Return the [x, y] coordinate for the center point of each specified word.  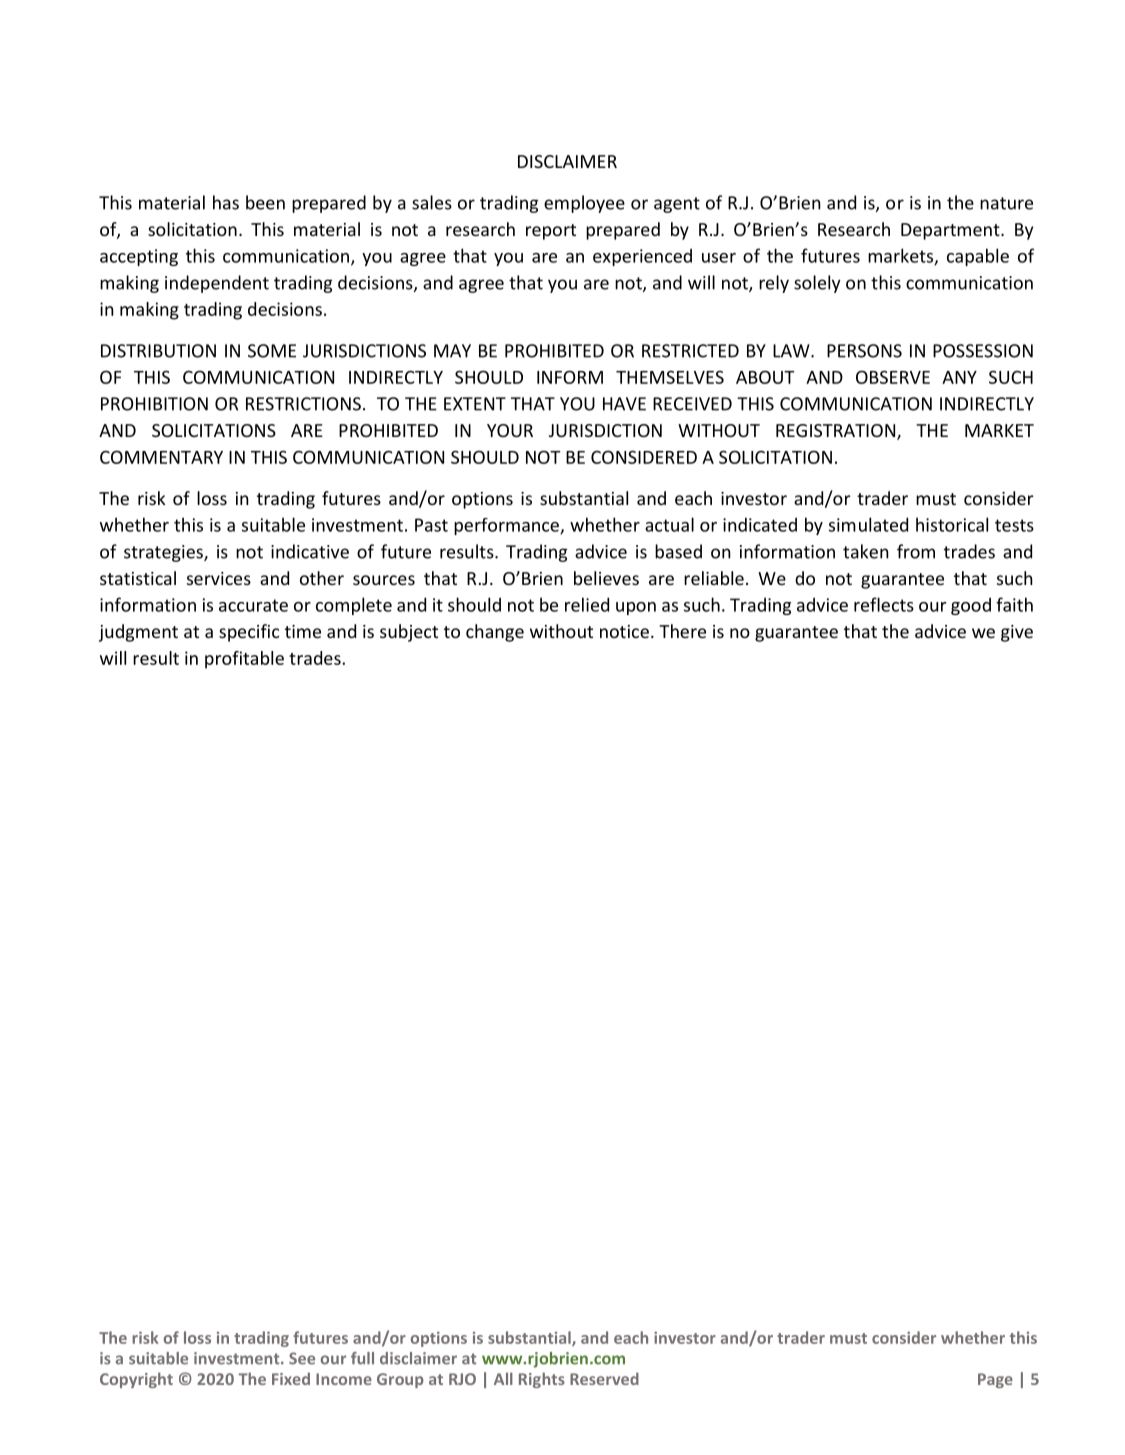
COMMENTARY [161, 457]
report [551, 232]
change [495, 633]
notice [624, 631]
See [302, 1358]
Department [951, 231]
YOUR [510, 430]
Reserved [604, 1378]
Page [995, 1380]
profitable [244, 660]
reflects [884, 604]
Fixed [291, 1378]
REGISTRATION [837, 432]
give [1017, 633]
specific [249, 633]
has [226, 202]
